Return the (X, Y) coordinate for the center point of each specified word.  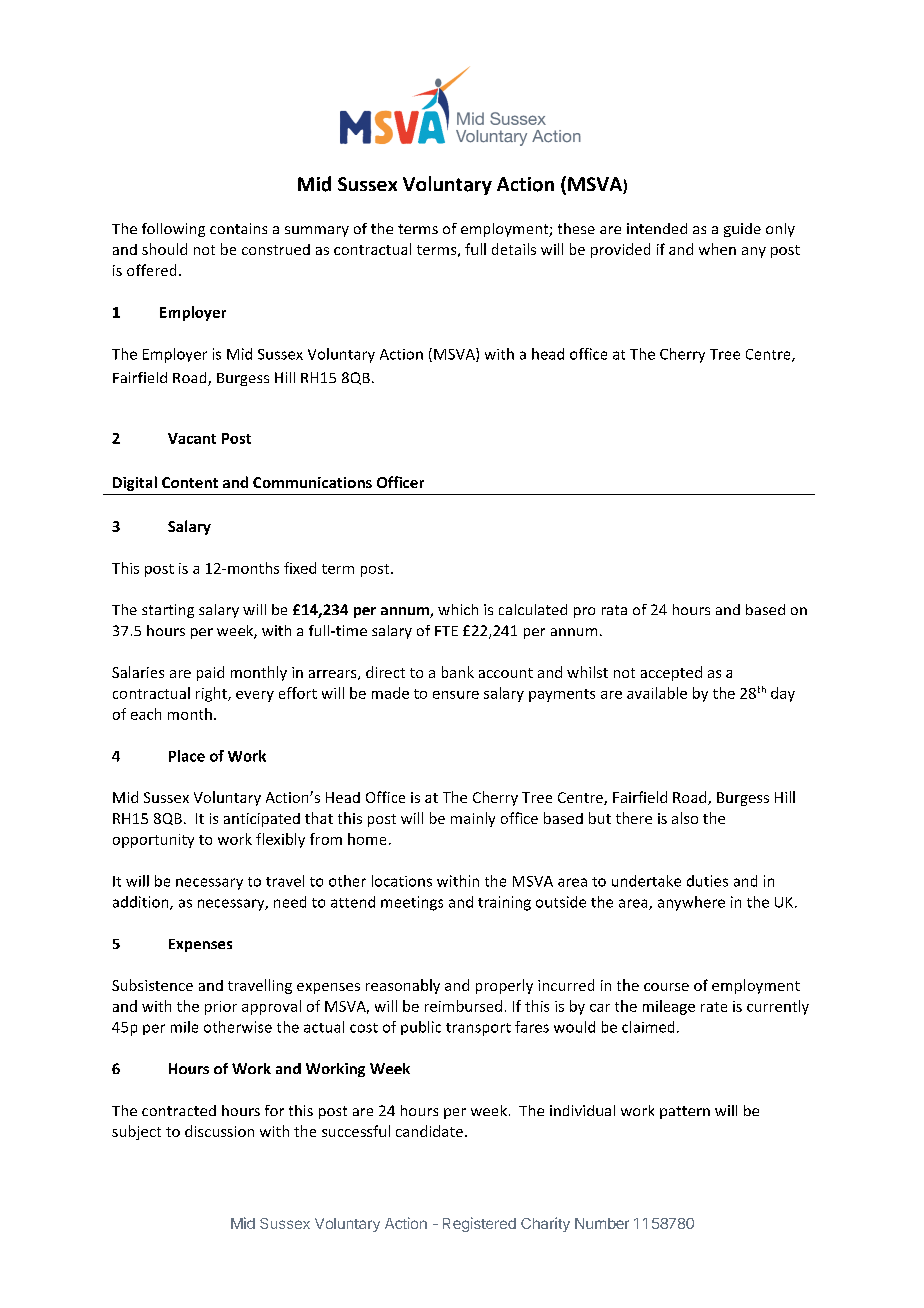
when (717, 249)
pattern (685, 1112)
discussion (219, 1131)
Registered (479, 1224)
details (514, 249)
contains (238, 228)
